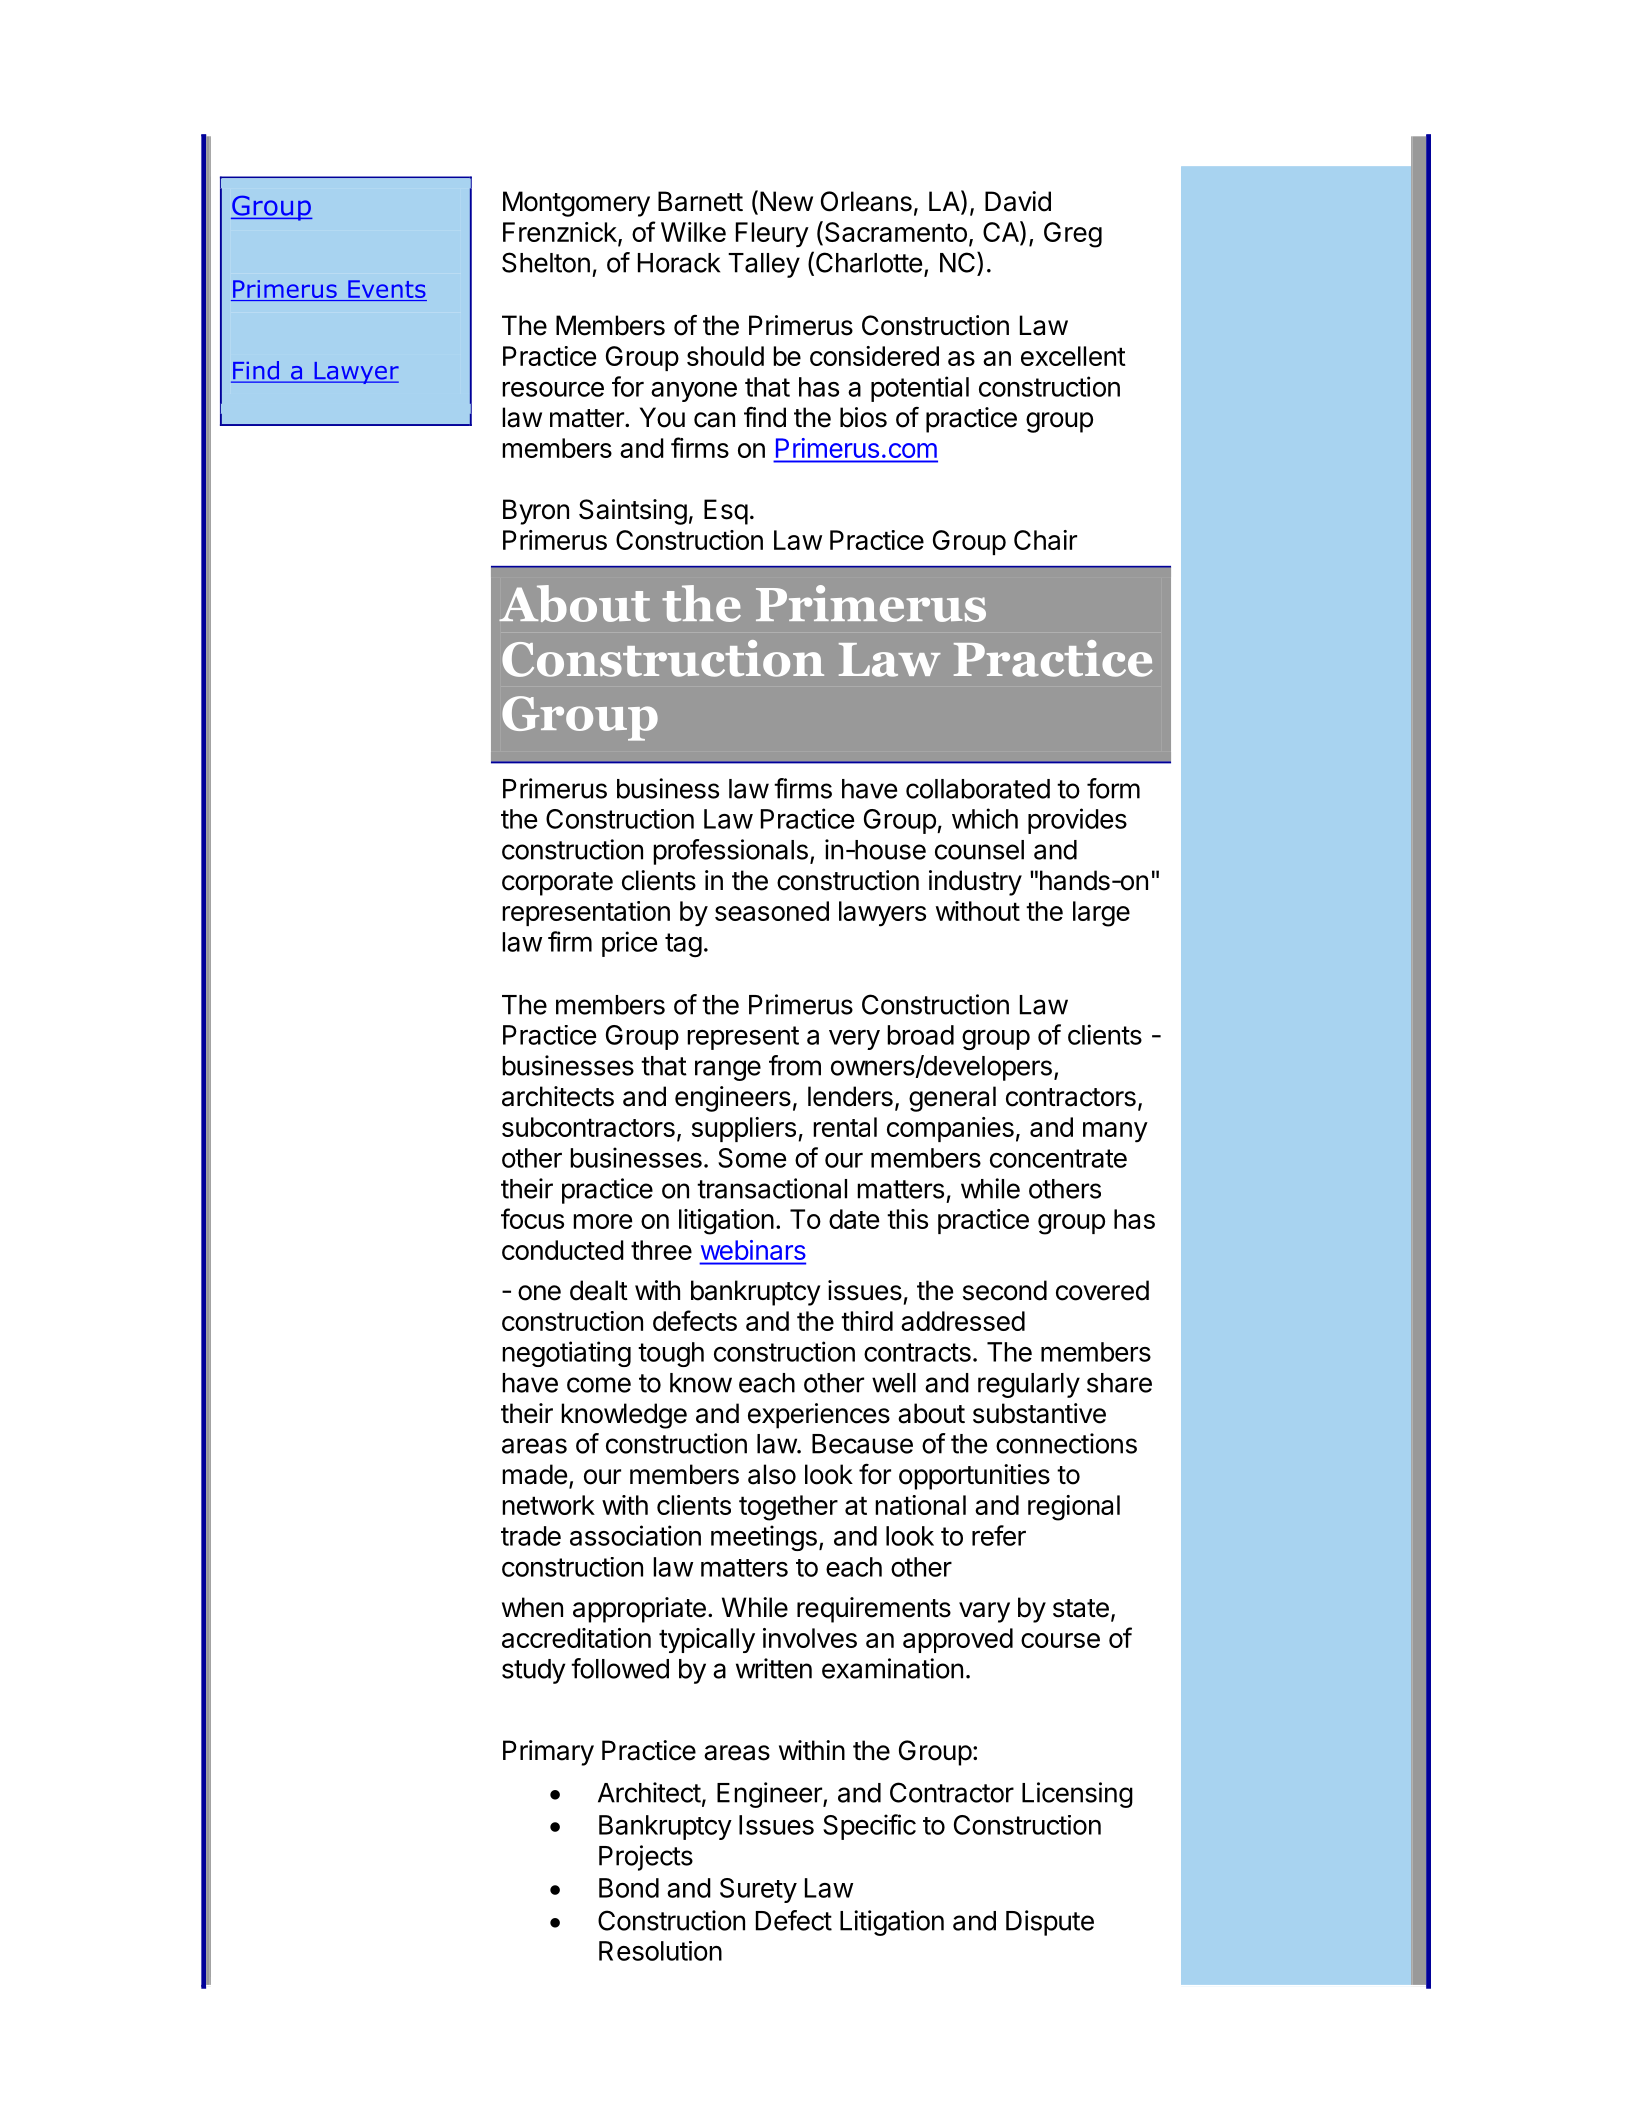  Describe the element at coordinates (1058, 1158) in the screenshot. I see `concentrate` at that location.
